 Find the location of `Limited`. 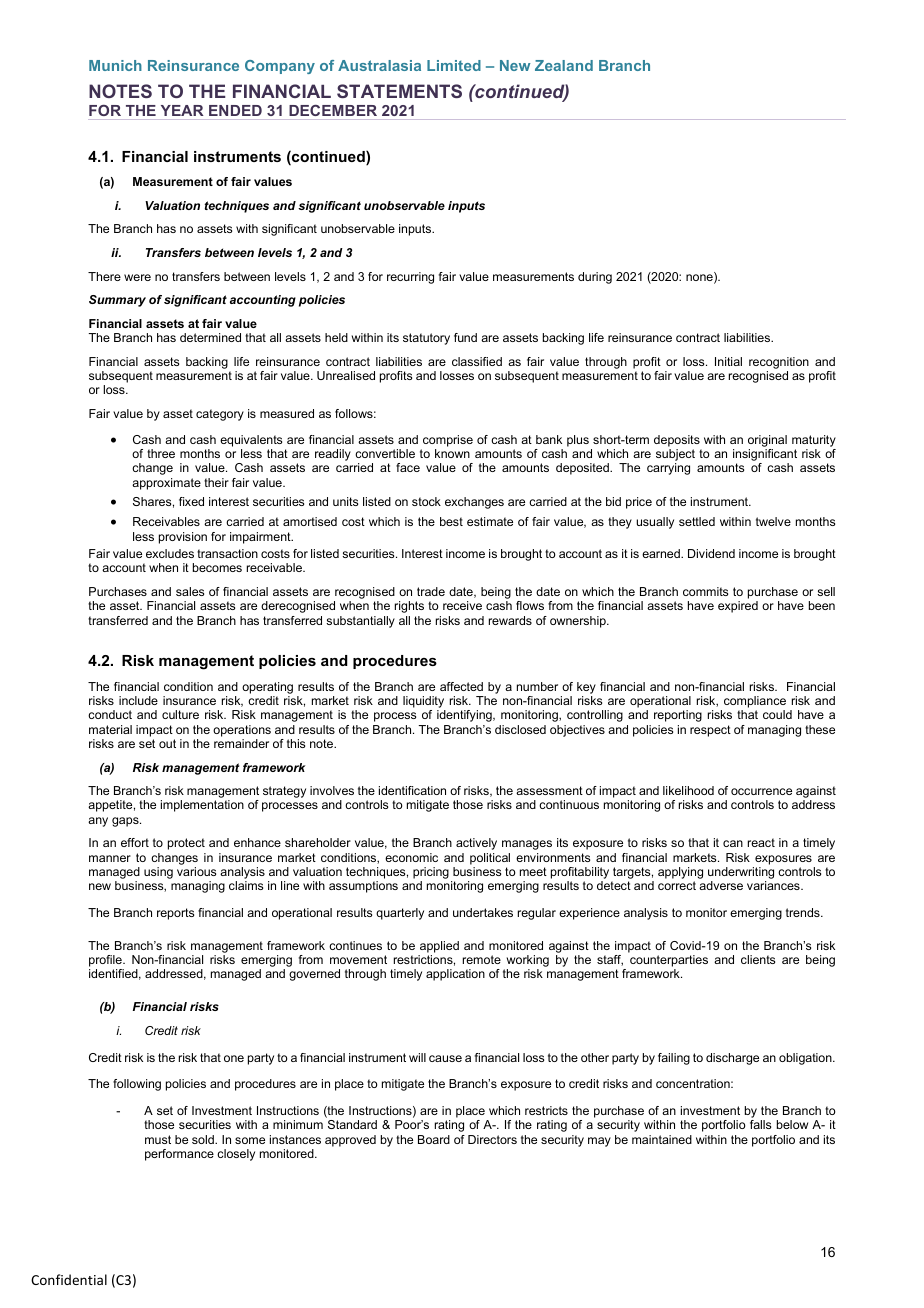

Limited is located at coordinates (454, 65).
